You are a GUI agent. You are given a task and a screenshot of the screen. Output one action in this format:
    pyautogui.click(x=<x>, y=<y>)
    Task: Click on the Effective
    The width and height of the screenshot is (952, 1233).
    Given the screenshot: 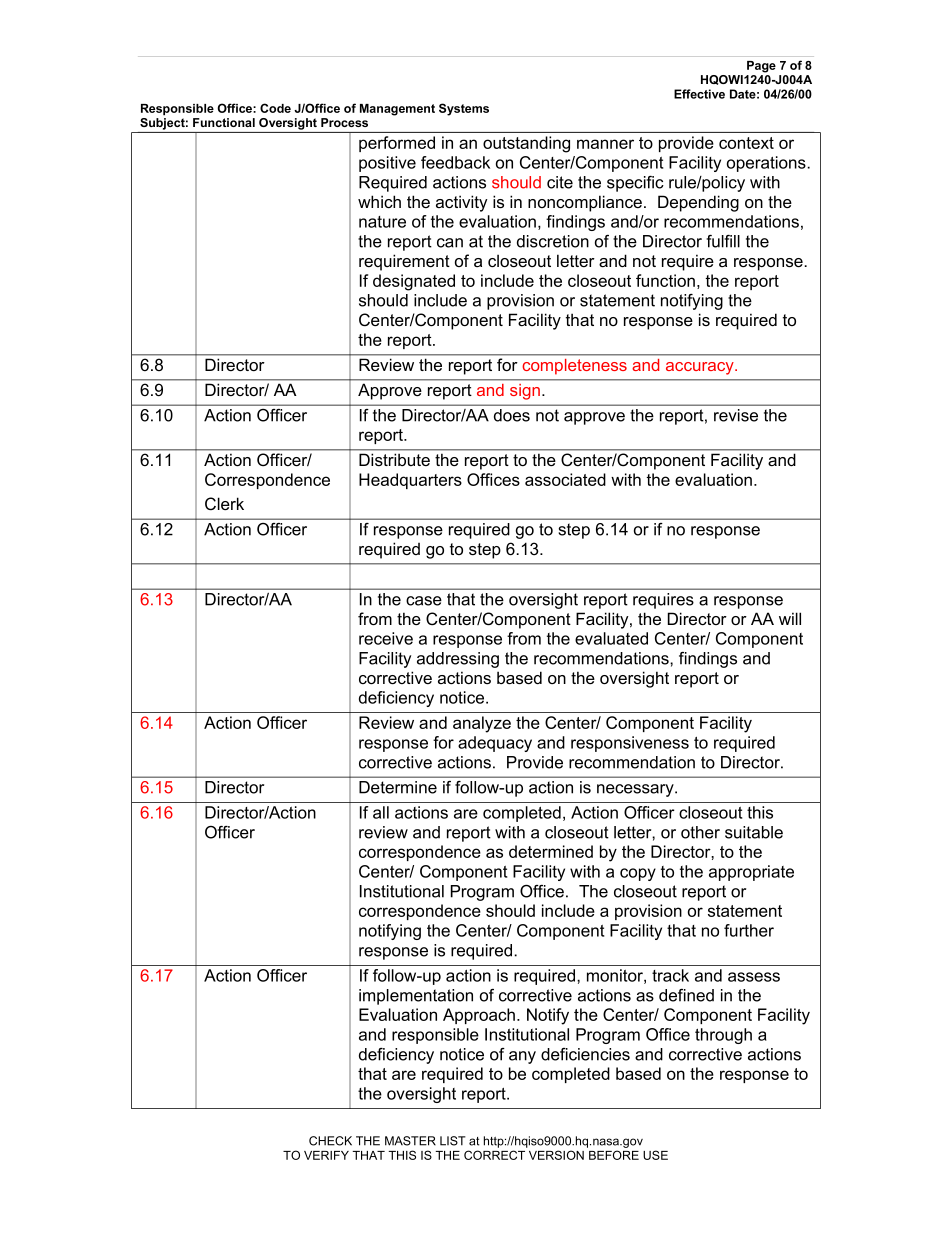 What is the action you would take?
    pyautogui.click(x=699, y=94)
